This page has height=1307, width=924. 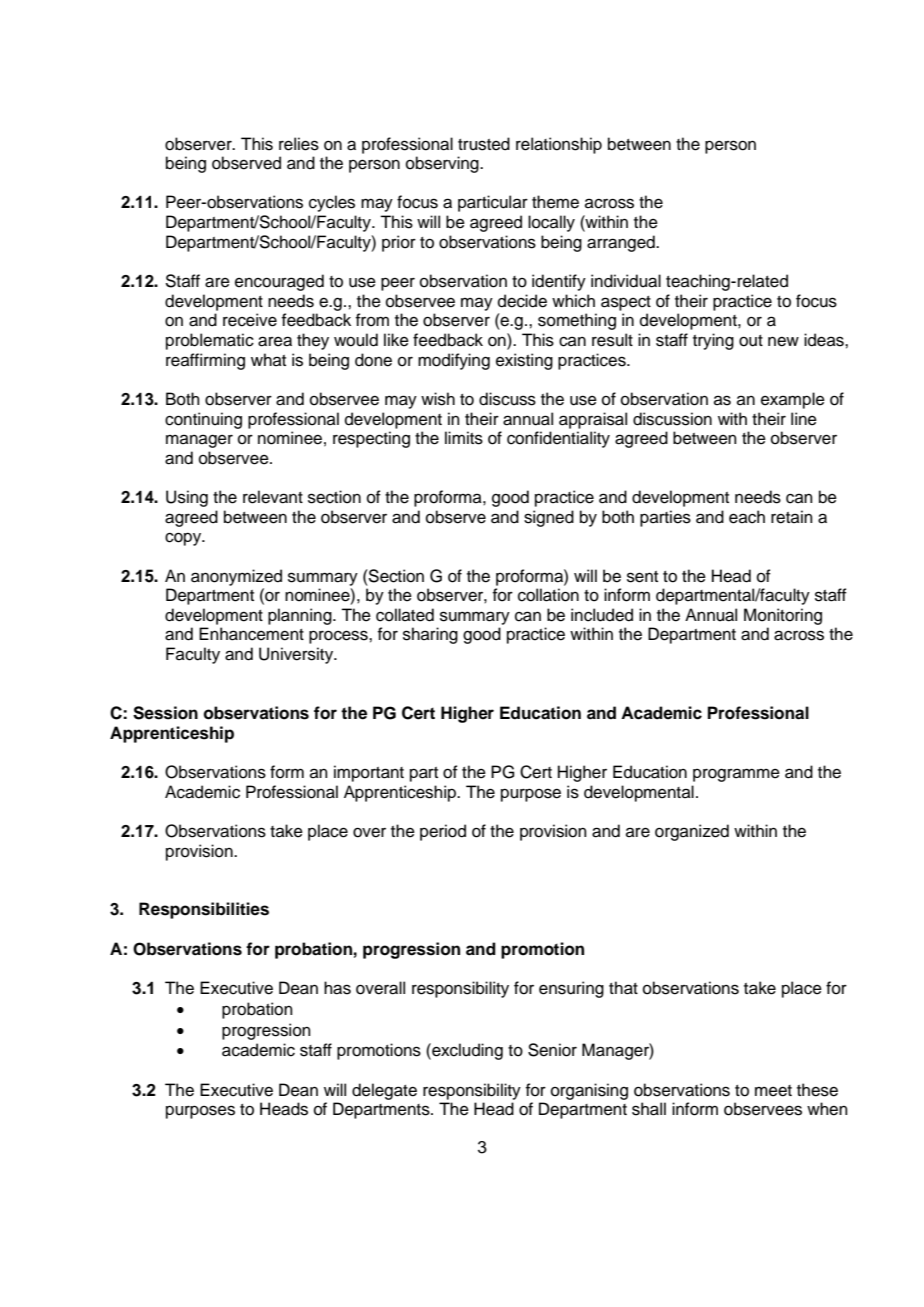 I want to click on delegate, so click(x=384, y=1091).
